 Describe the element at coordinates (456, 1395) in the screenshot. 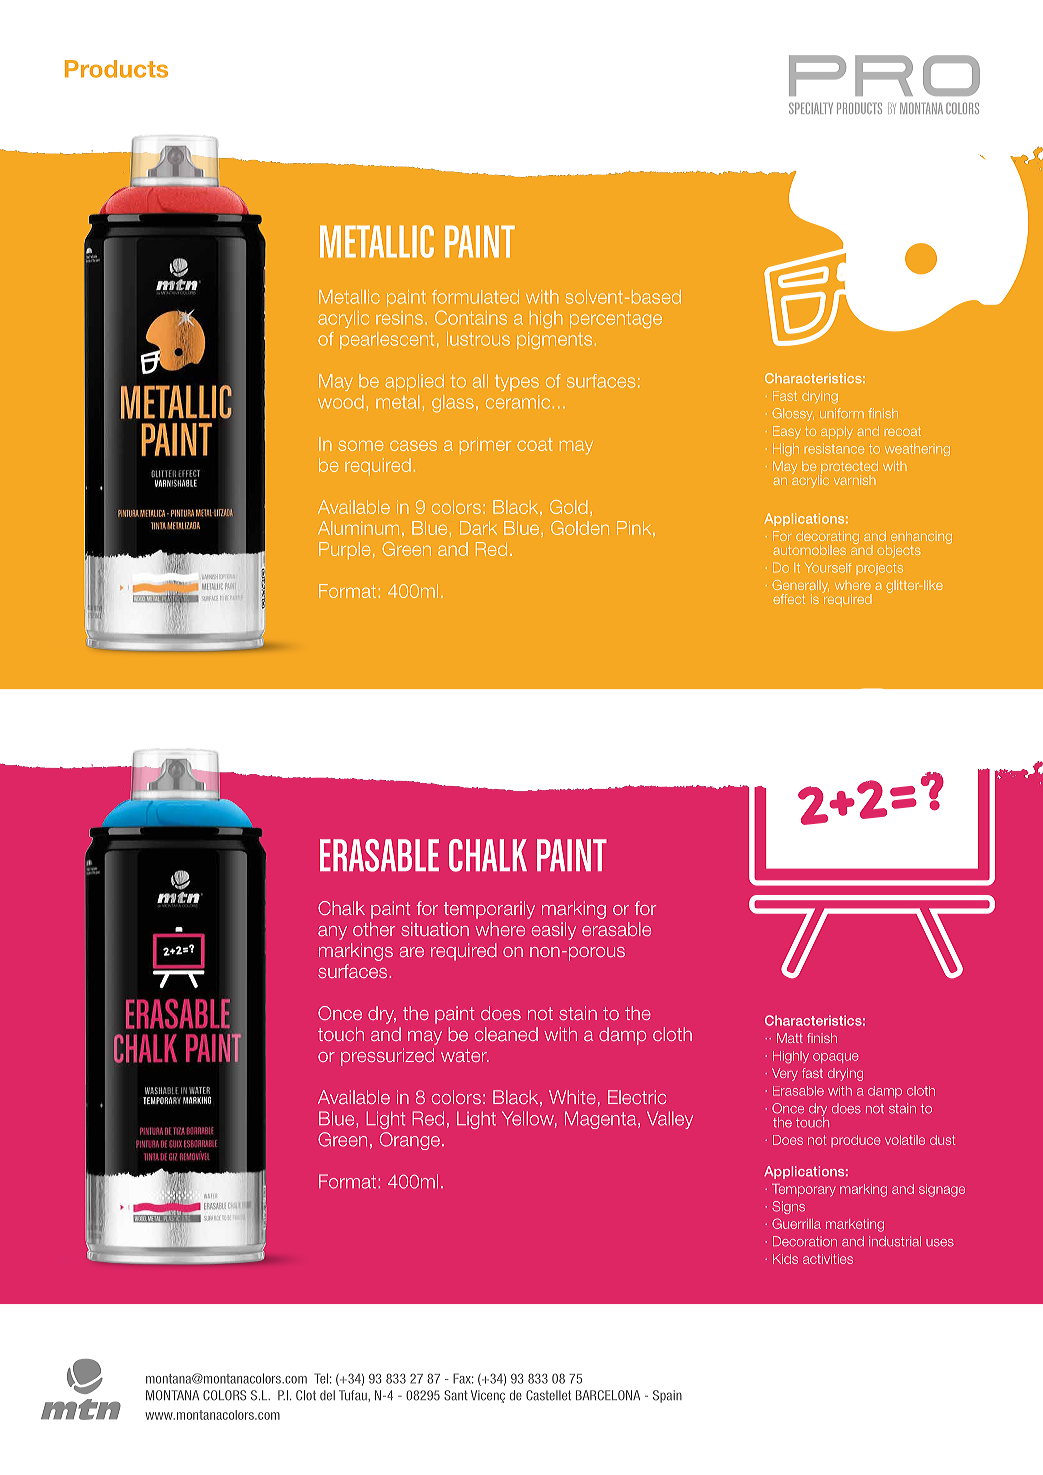

I see `Sant` at that location.
